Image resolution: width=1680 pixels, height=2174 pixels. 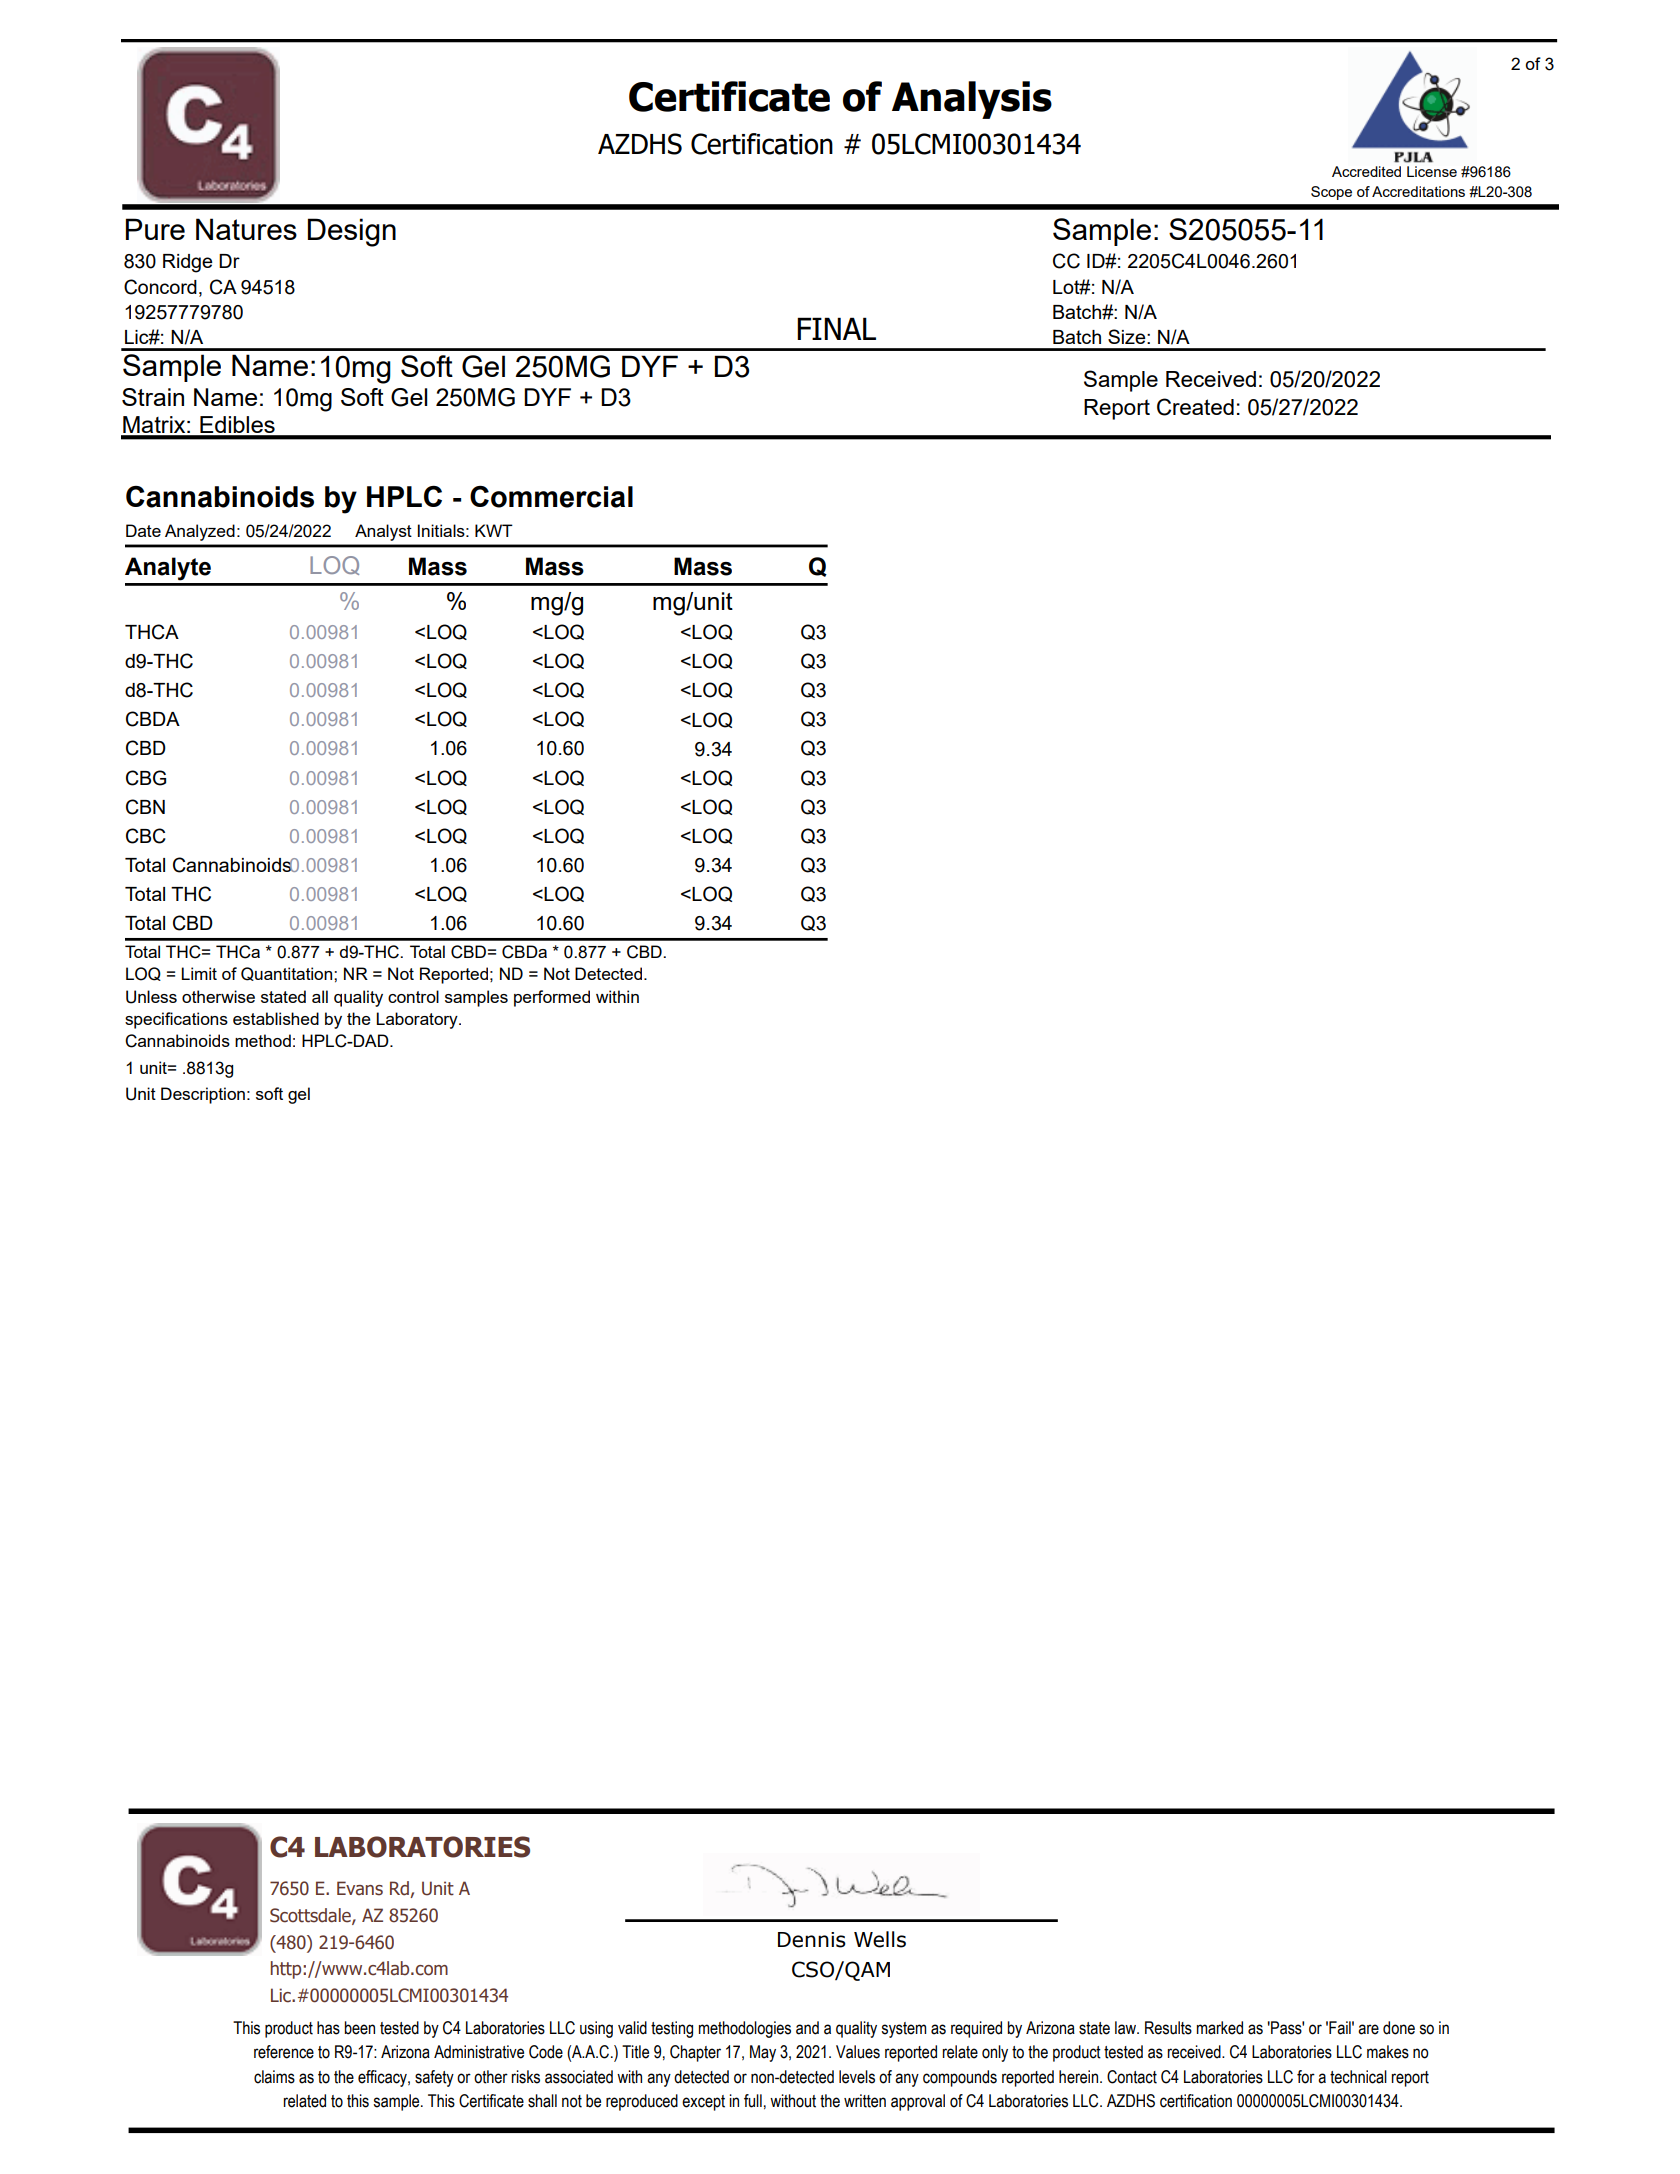 I want to click on performed, so click(x=552, y=998).
